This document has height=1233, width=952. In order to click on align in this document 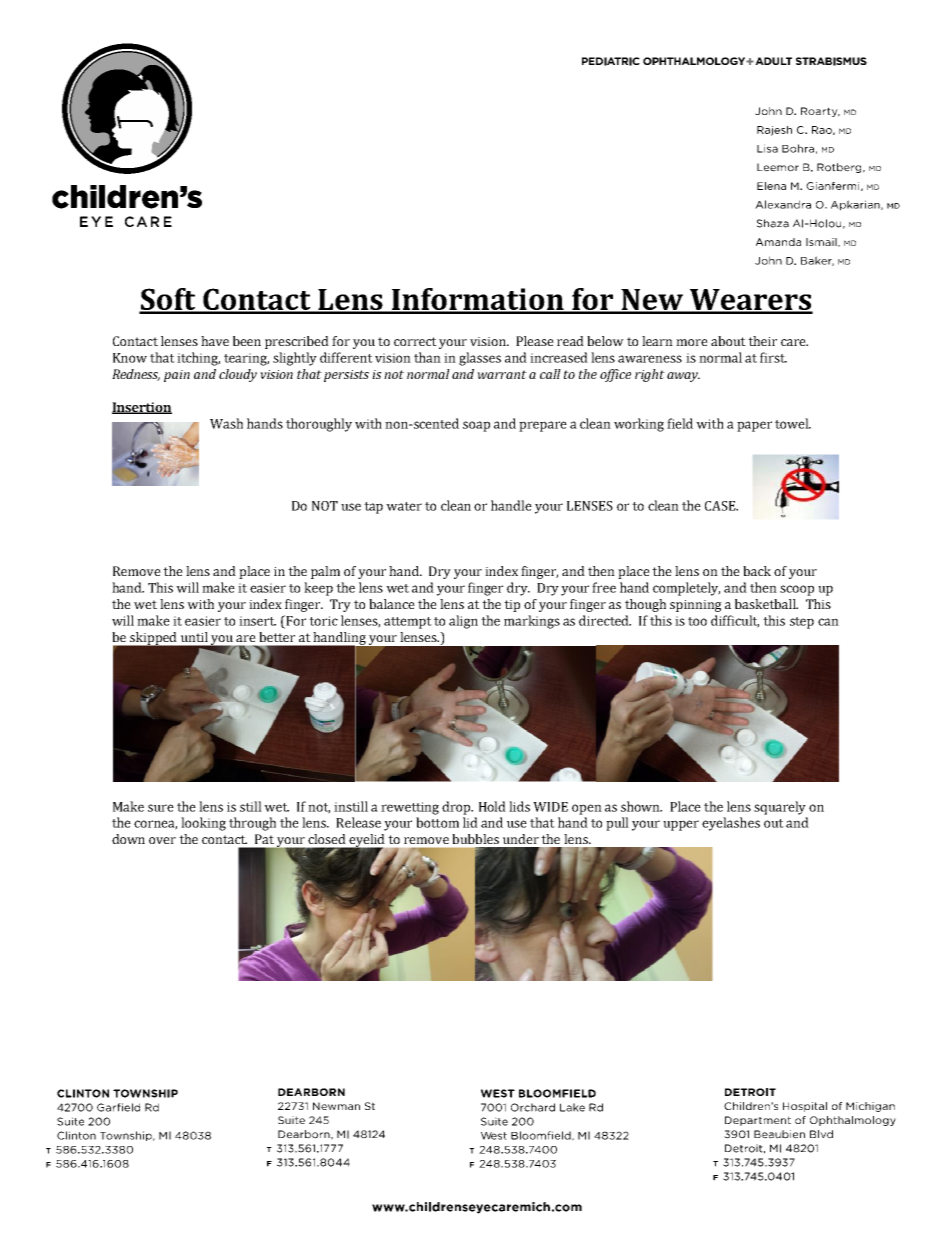, I will do `click(463, 622)`.
